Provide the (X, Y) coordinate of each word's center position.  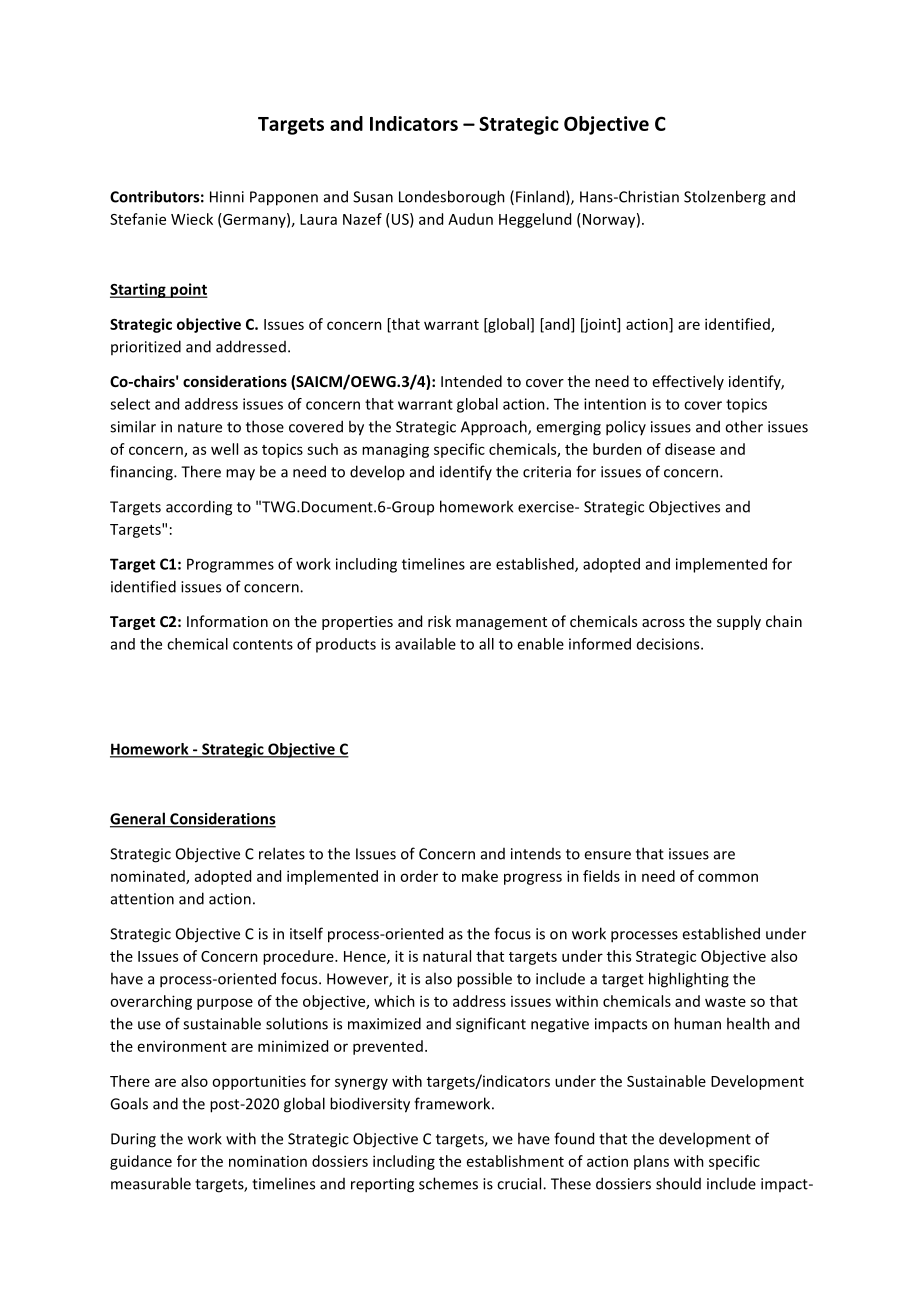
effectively (688, 382)
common (728, 877)
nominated (149, 877)
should (678, 1183)
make (480, 876)
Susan (373, 197)
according (199, 508)
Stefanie (138, 219)
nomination (268, 1161)
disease (690, 449)
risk (439, 621)
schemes (448, 1183)
